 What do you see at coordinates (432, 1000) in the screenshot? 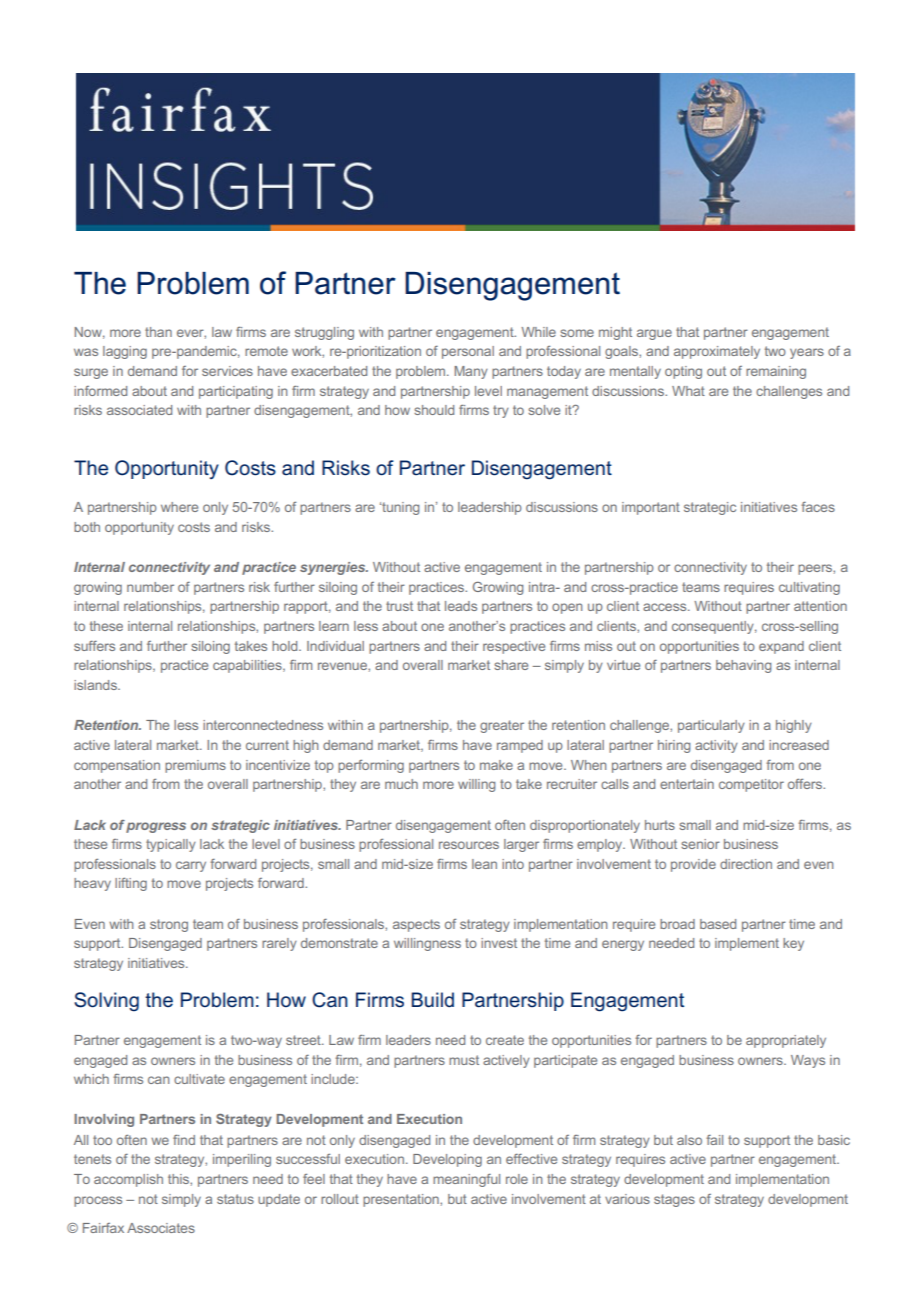
I see `Build` at bounding box center [432, 1000].
